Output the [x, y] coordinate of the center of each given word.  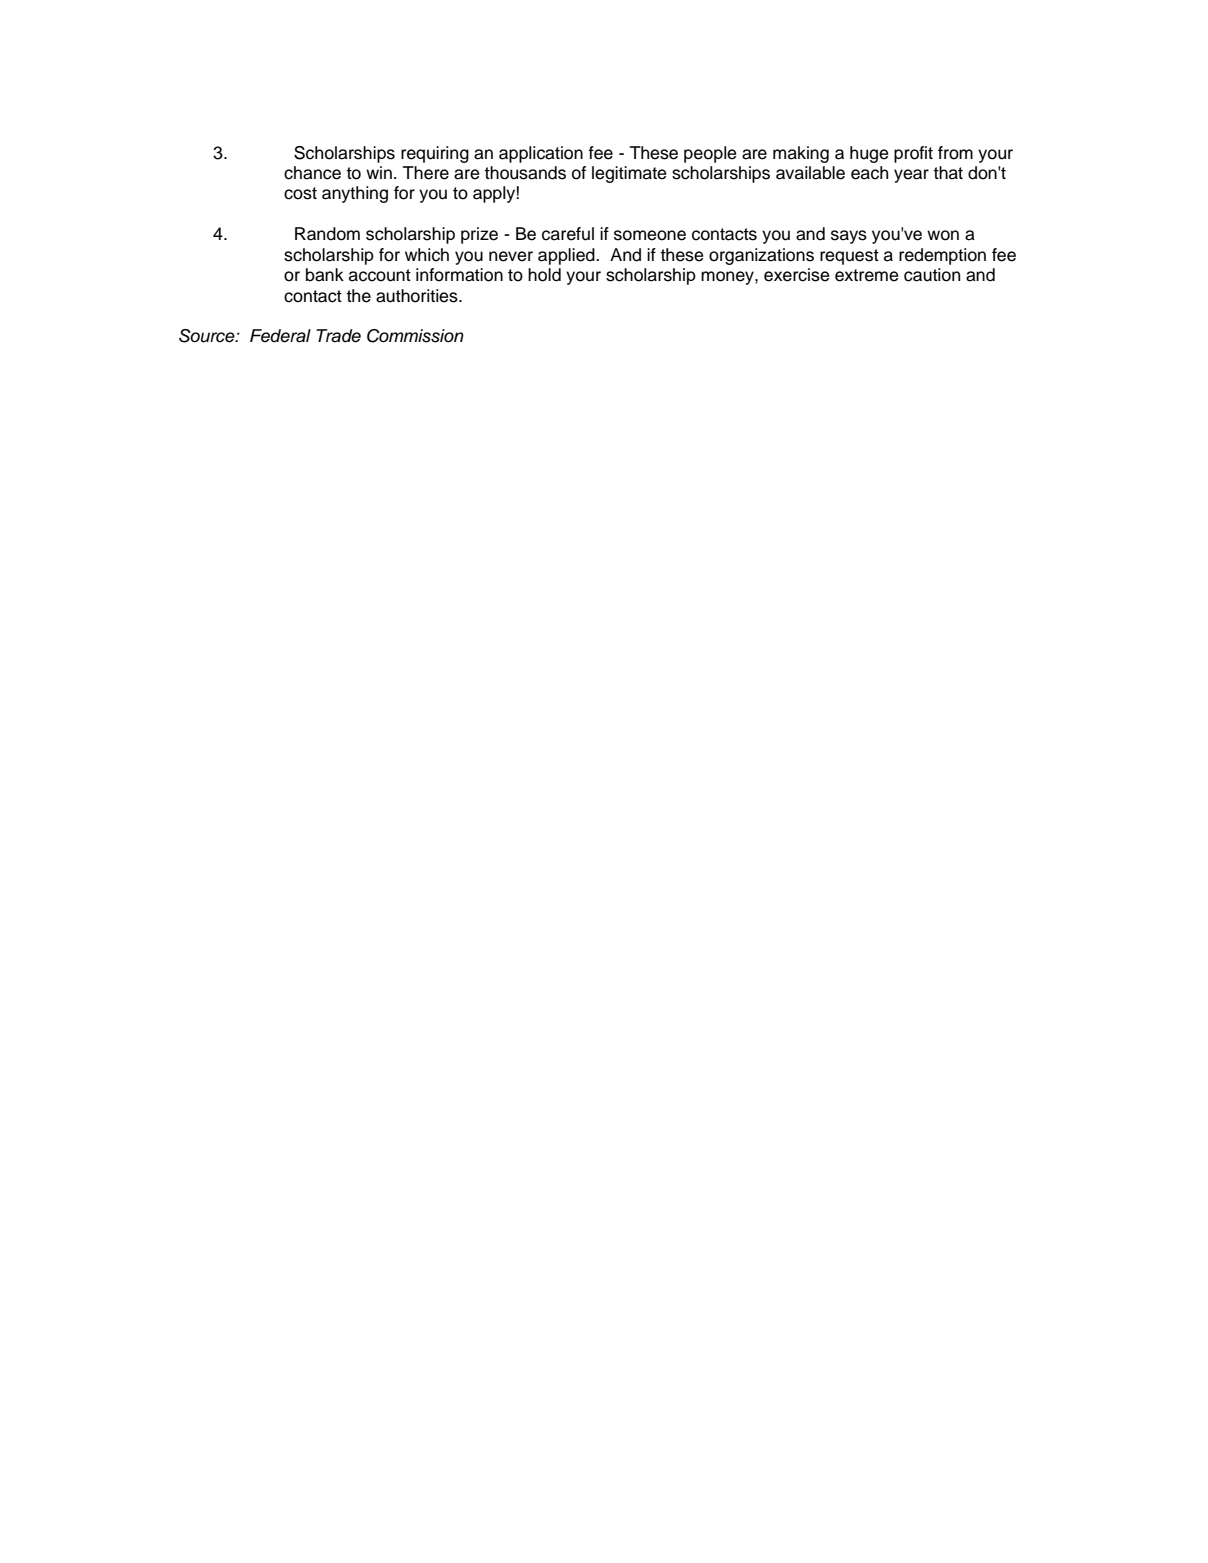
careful [568, 234]
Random [327, 234]
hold [544, 275]
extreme [867, 275]
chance [312, 173]
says [849, 237]
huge [869, 154]
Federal [280, 336]
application [541, 154]
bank [325, 275]
